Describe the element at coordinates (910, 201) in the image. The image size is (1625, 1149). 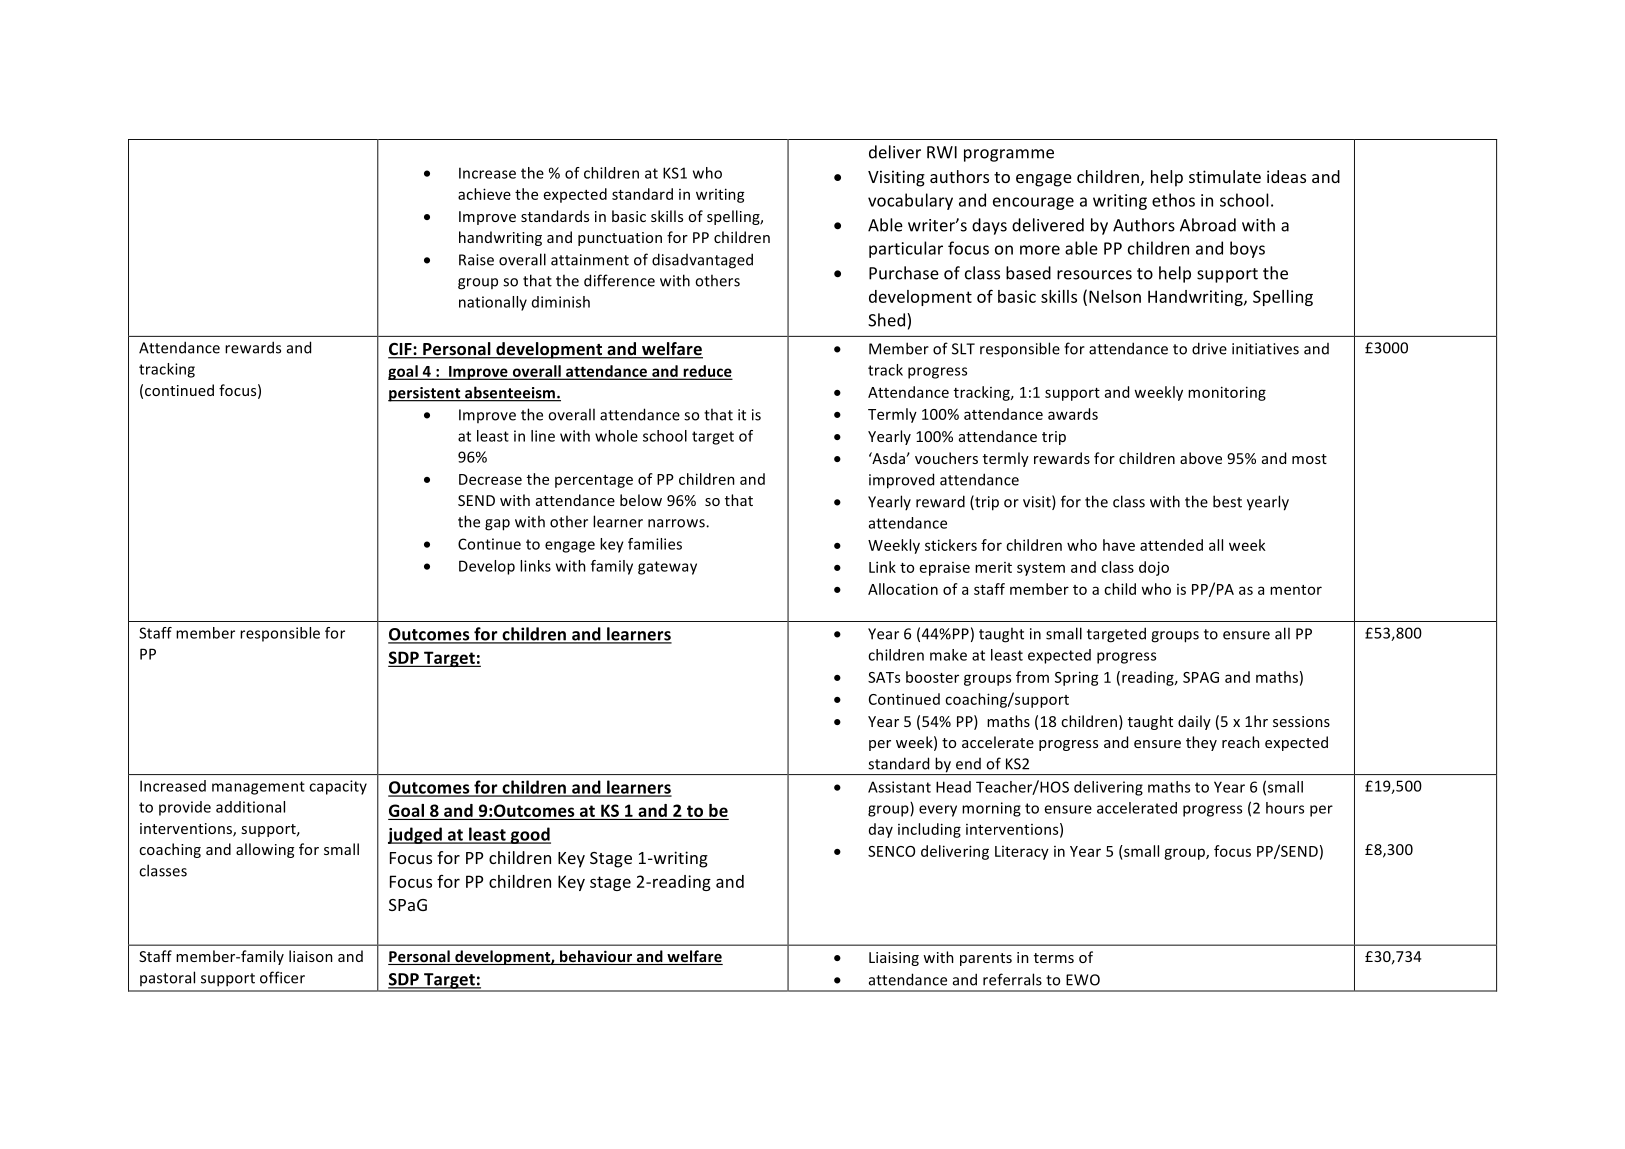
I see `vocabulary` at that location.
